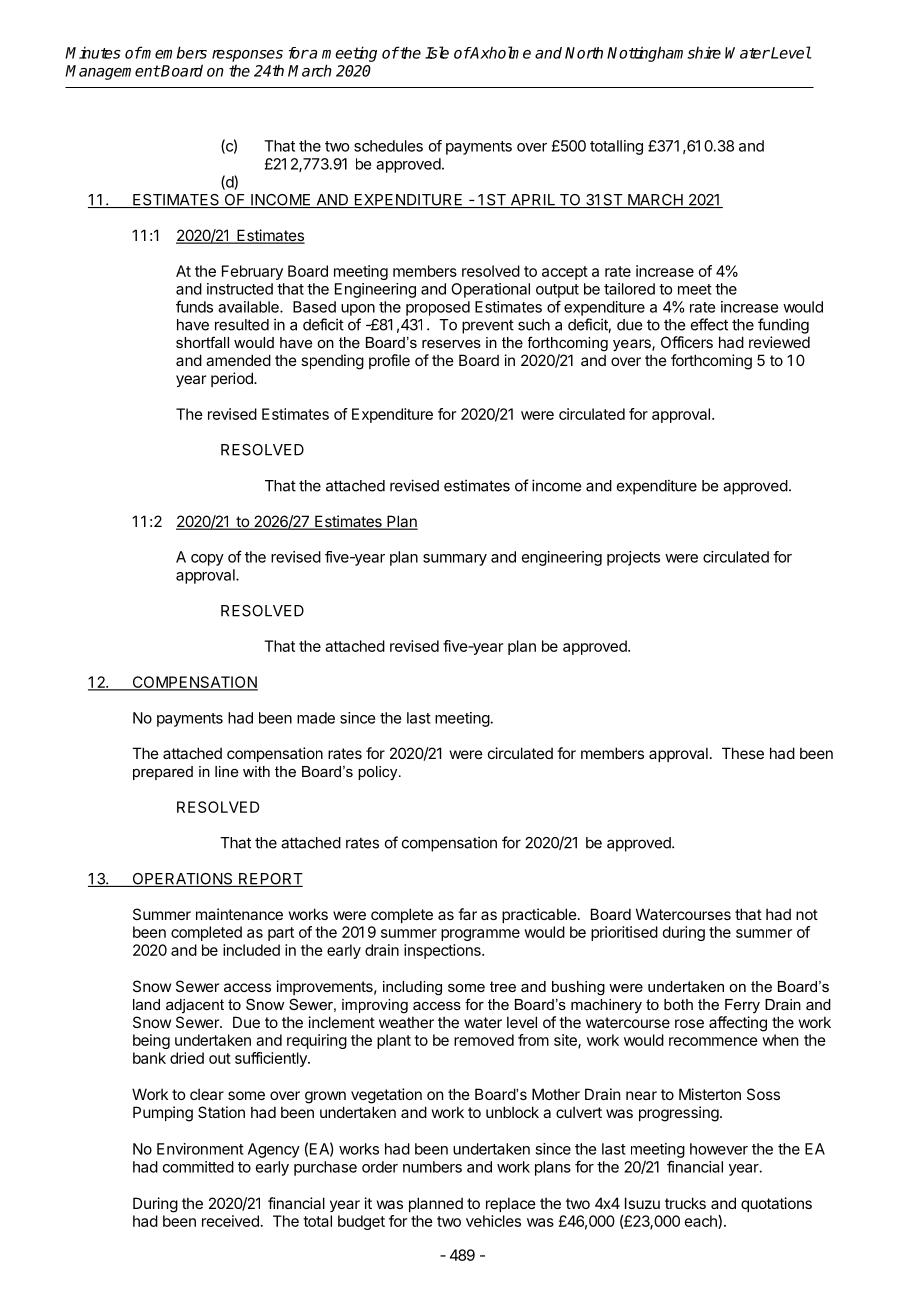  Describe the element at coordinates (194, 306) in the page. I see `funds` at that location.
